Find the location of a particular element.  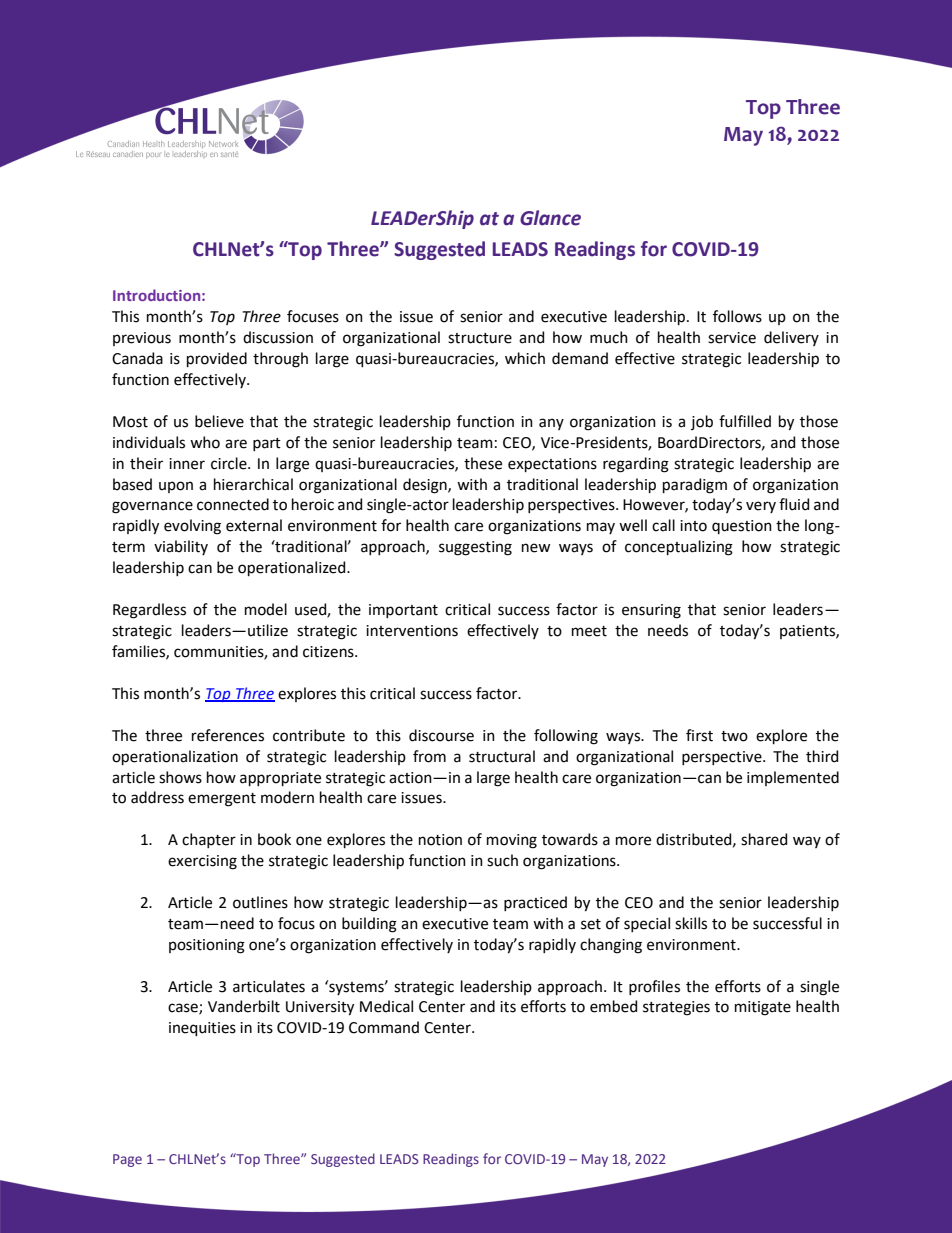

discussion is located at coordinates (278, 337).
